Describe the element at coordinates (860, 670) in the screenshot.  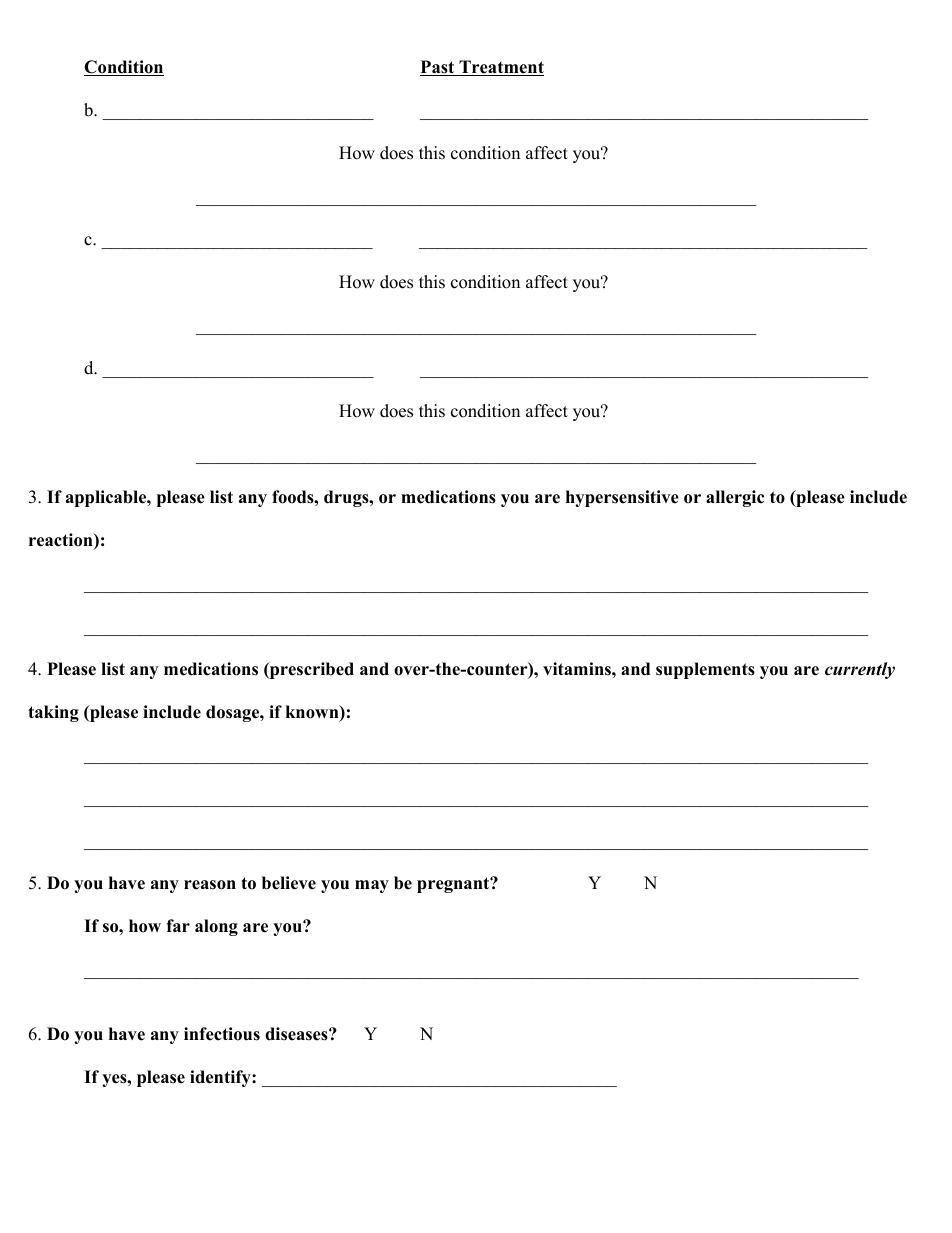
I see `currently` at that location.
